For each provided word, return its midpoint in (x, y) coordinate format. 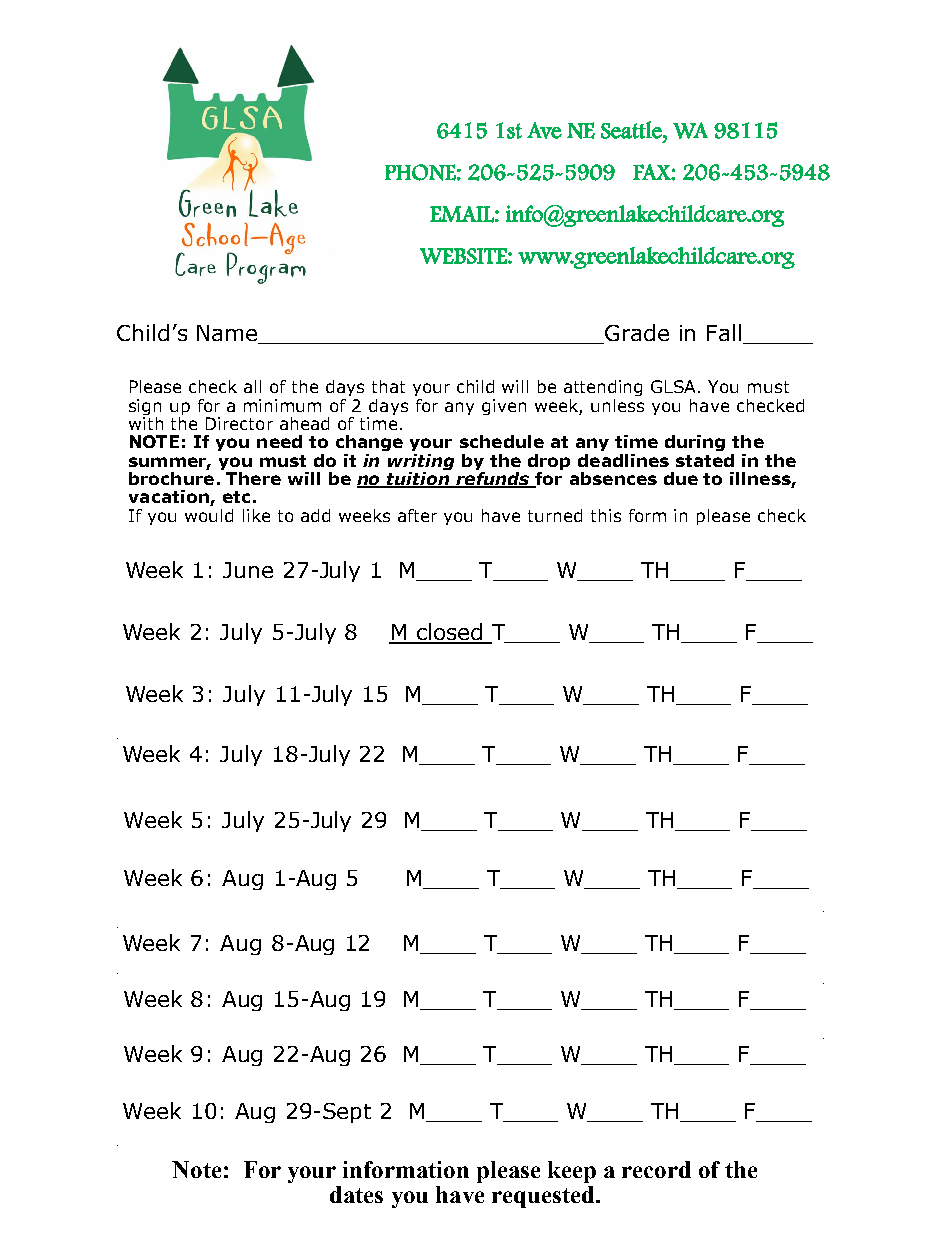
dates (356, 1194)
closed (449, 633)
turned (555, 515)
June (248, 570)
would (209, 515)
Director (239, 423)
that (388, 386)
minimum (282, 405)
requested (544, 1197)
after (417, 515)
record (656, 1169)
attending (603, 388)
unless (617, 405)
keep (572, 1172)
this (606, 515)
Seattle (632, 130)
